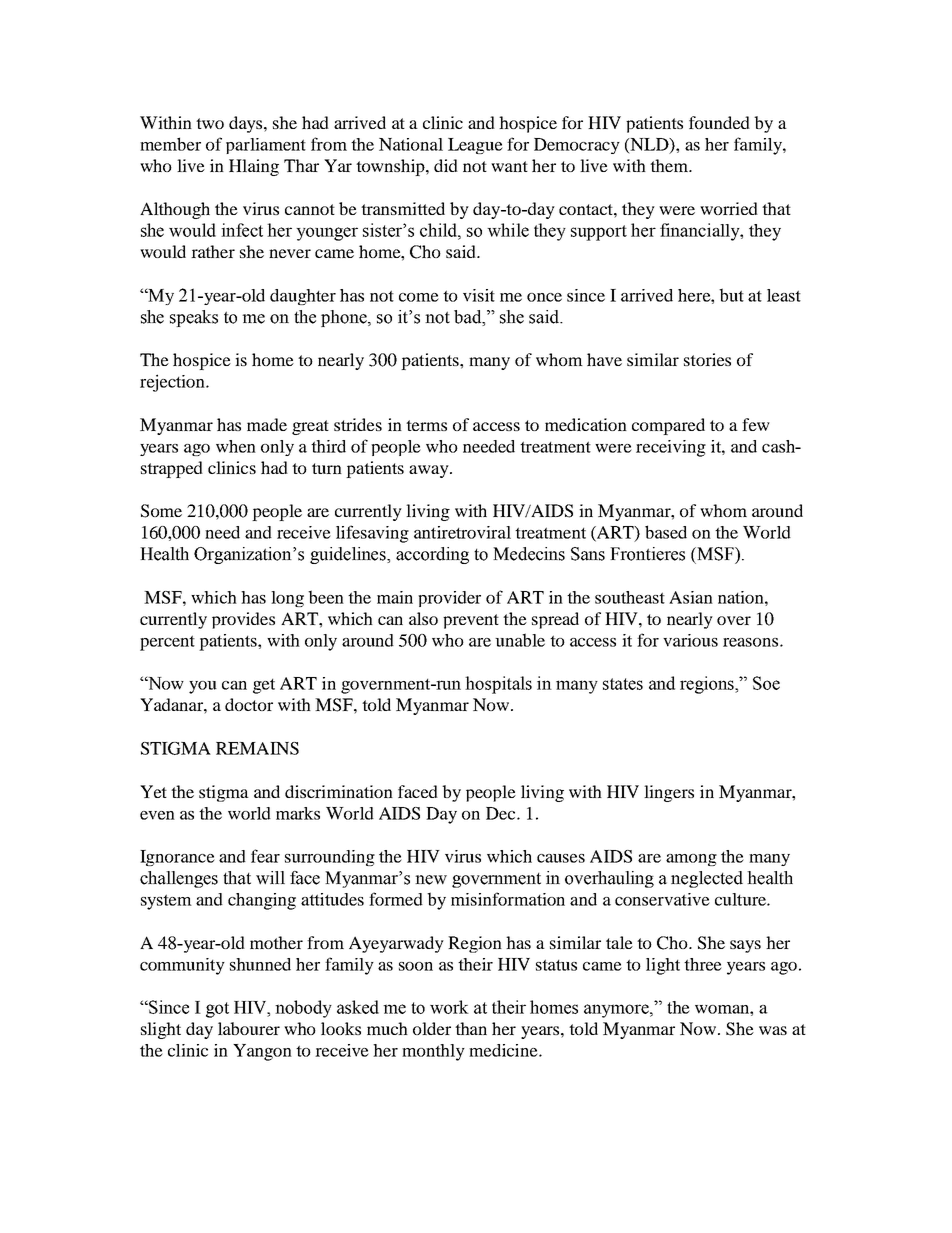 This screenshot has height=1233, width=952. I want to click on founded, so click(719, 122).
